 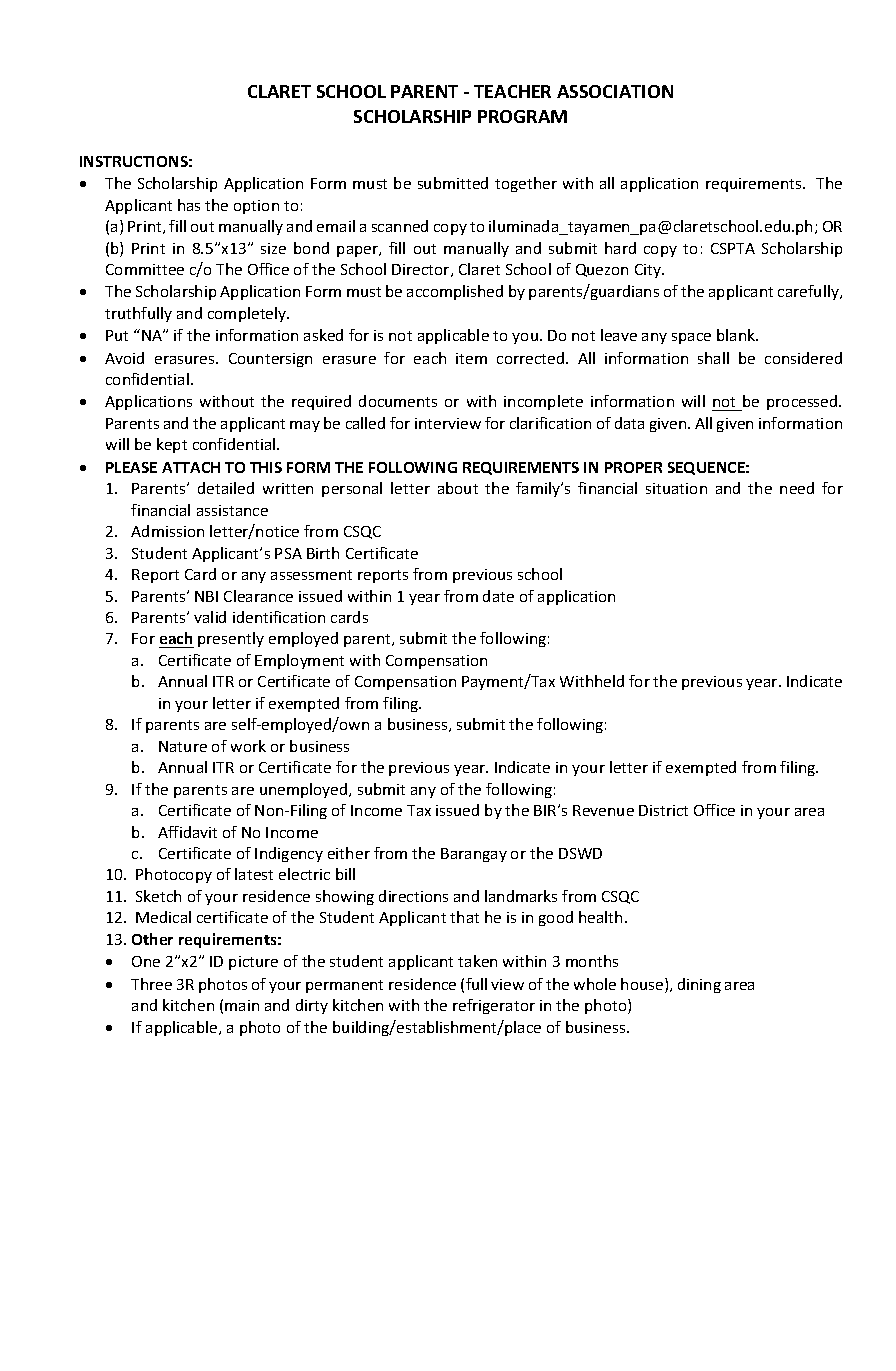 What do you see at coordinates (522, 116) in the page?
I see `PROGRAM` at bounding box center [522, 116].
